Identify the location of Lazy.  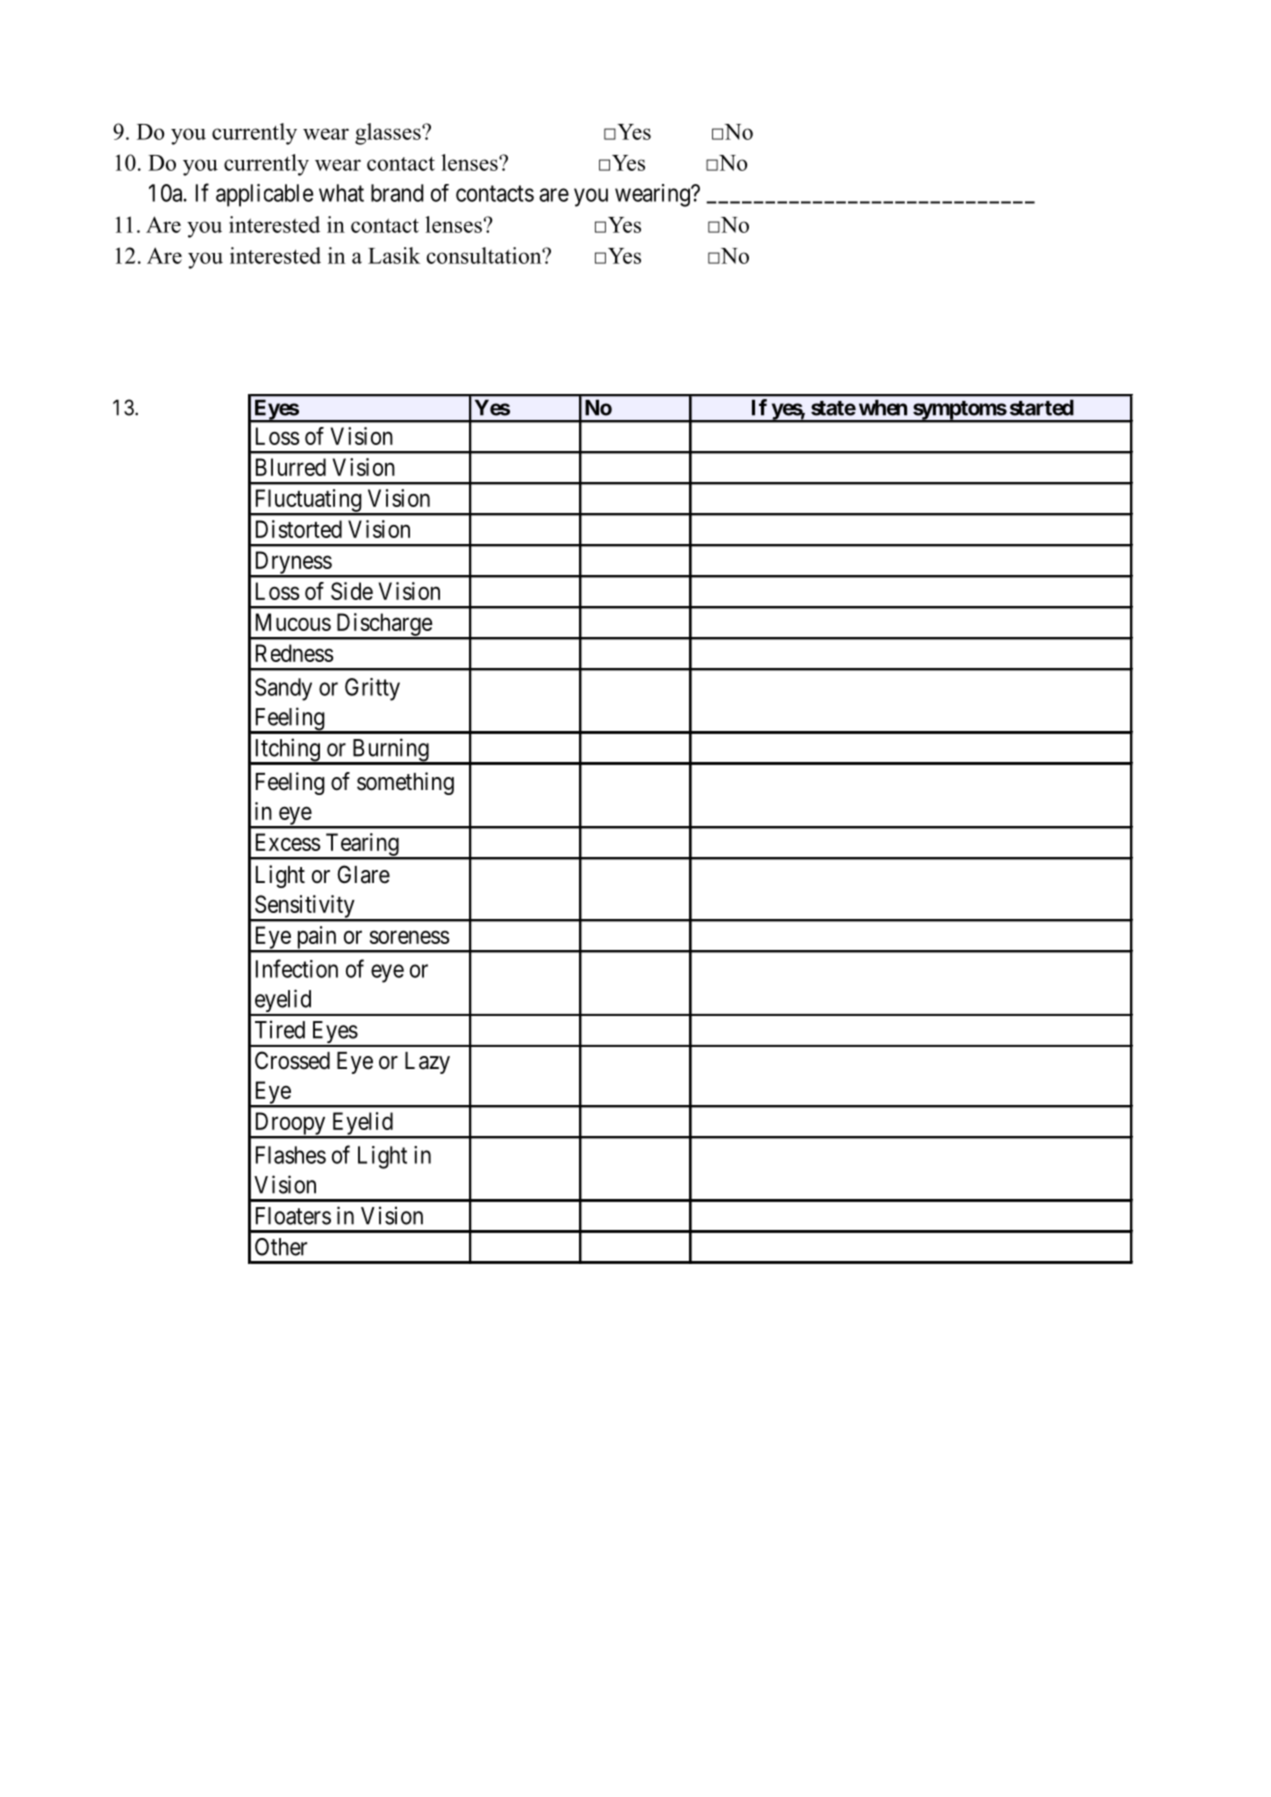
(427, 1063).
